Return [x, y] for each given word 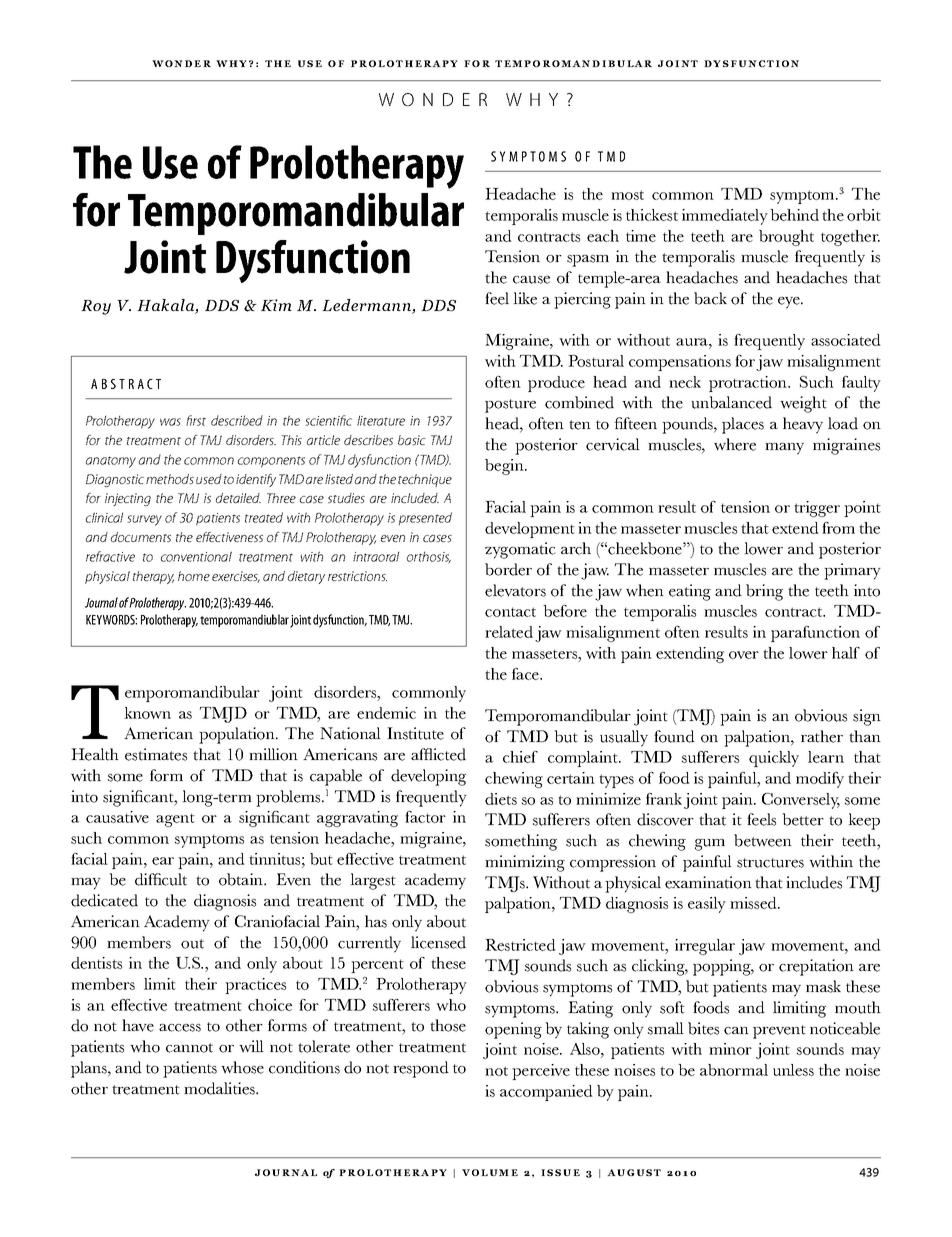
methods [170, 479]
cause [531, 280]
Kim [276, 305]
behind [794, 215]
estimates [156, 754]
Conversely [801, 801]
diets [501, 799]
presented [425, 519]
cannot [189, 1048]
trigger [817, 509]
